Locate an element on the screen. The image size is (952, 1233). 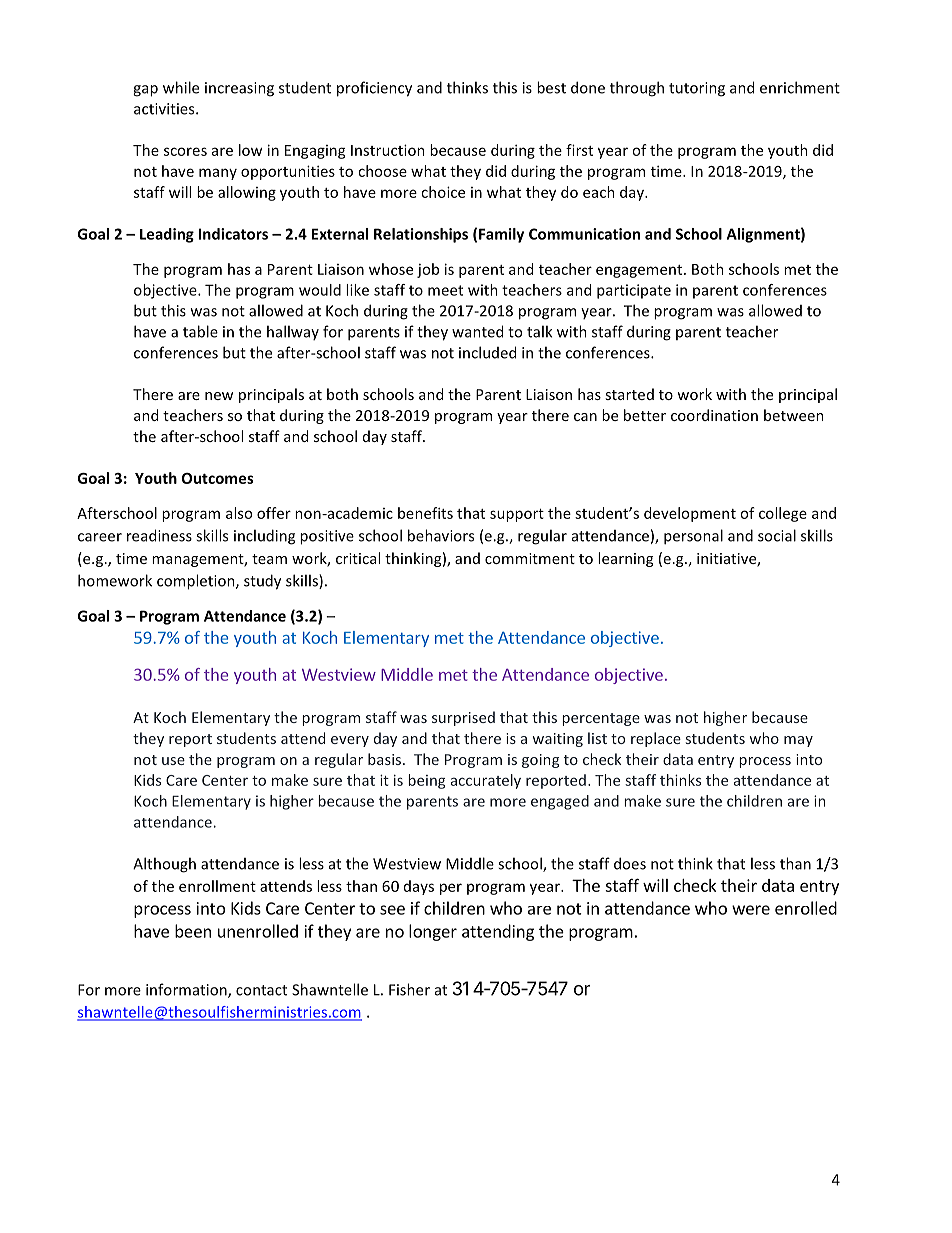
increasing is located at coordinates (239, 89).
